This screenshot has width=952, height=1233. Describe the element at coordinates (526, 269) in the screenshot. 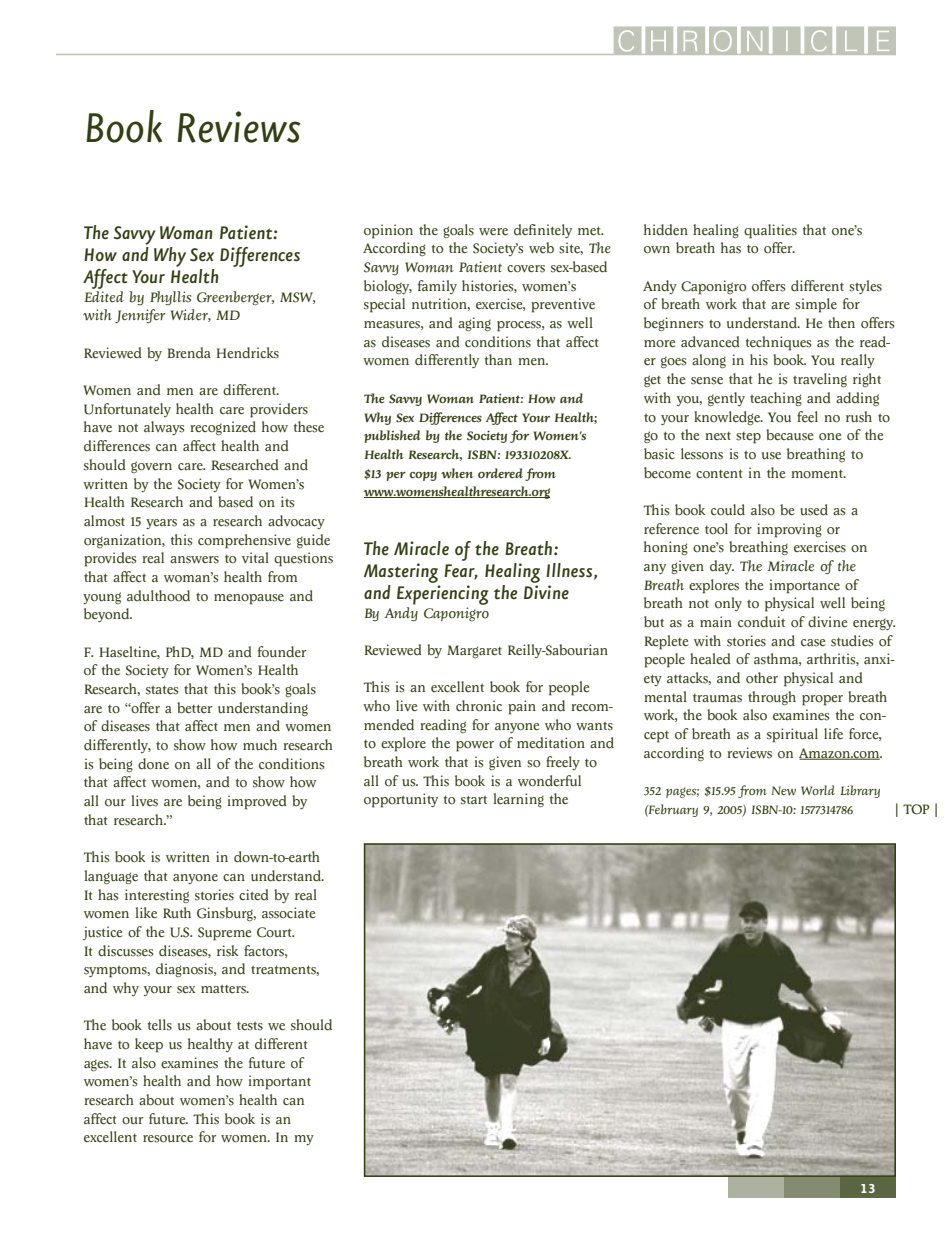

I see `covers` at that location.
